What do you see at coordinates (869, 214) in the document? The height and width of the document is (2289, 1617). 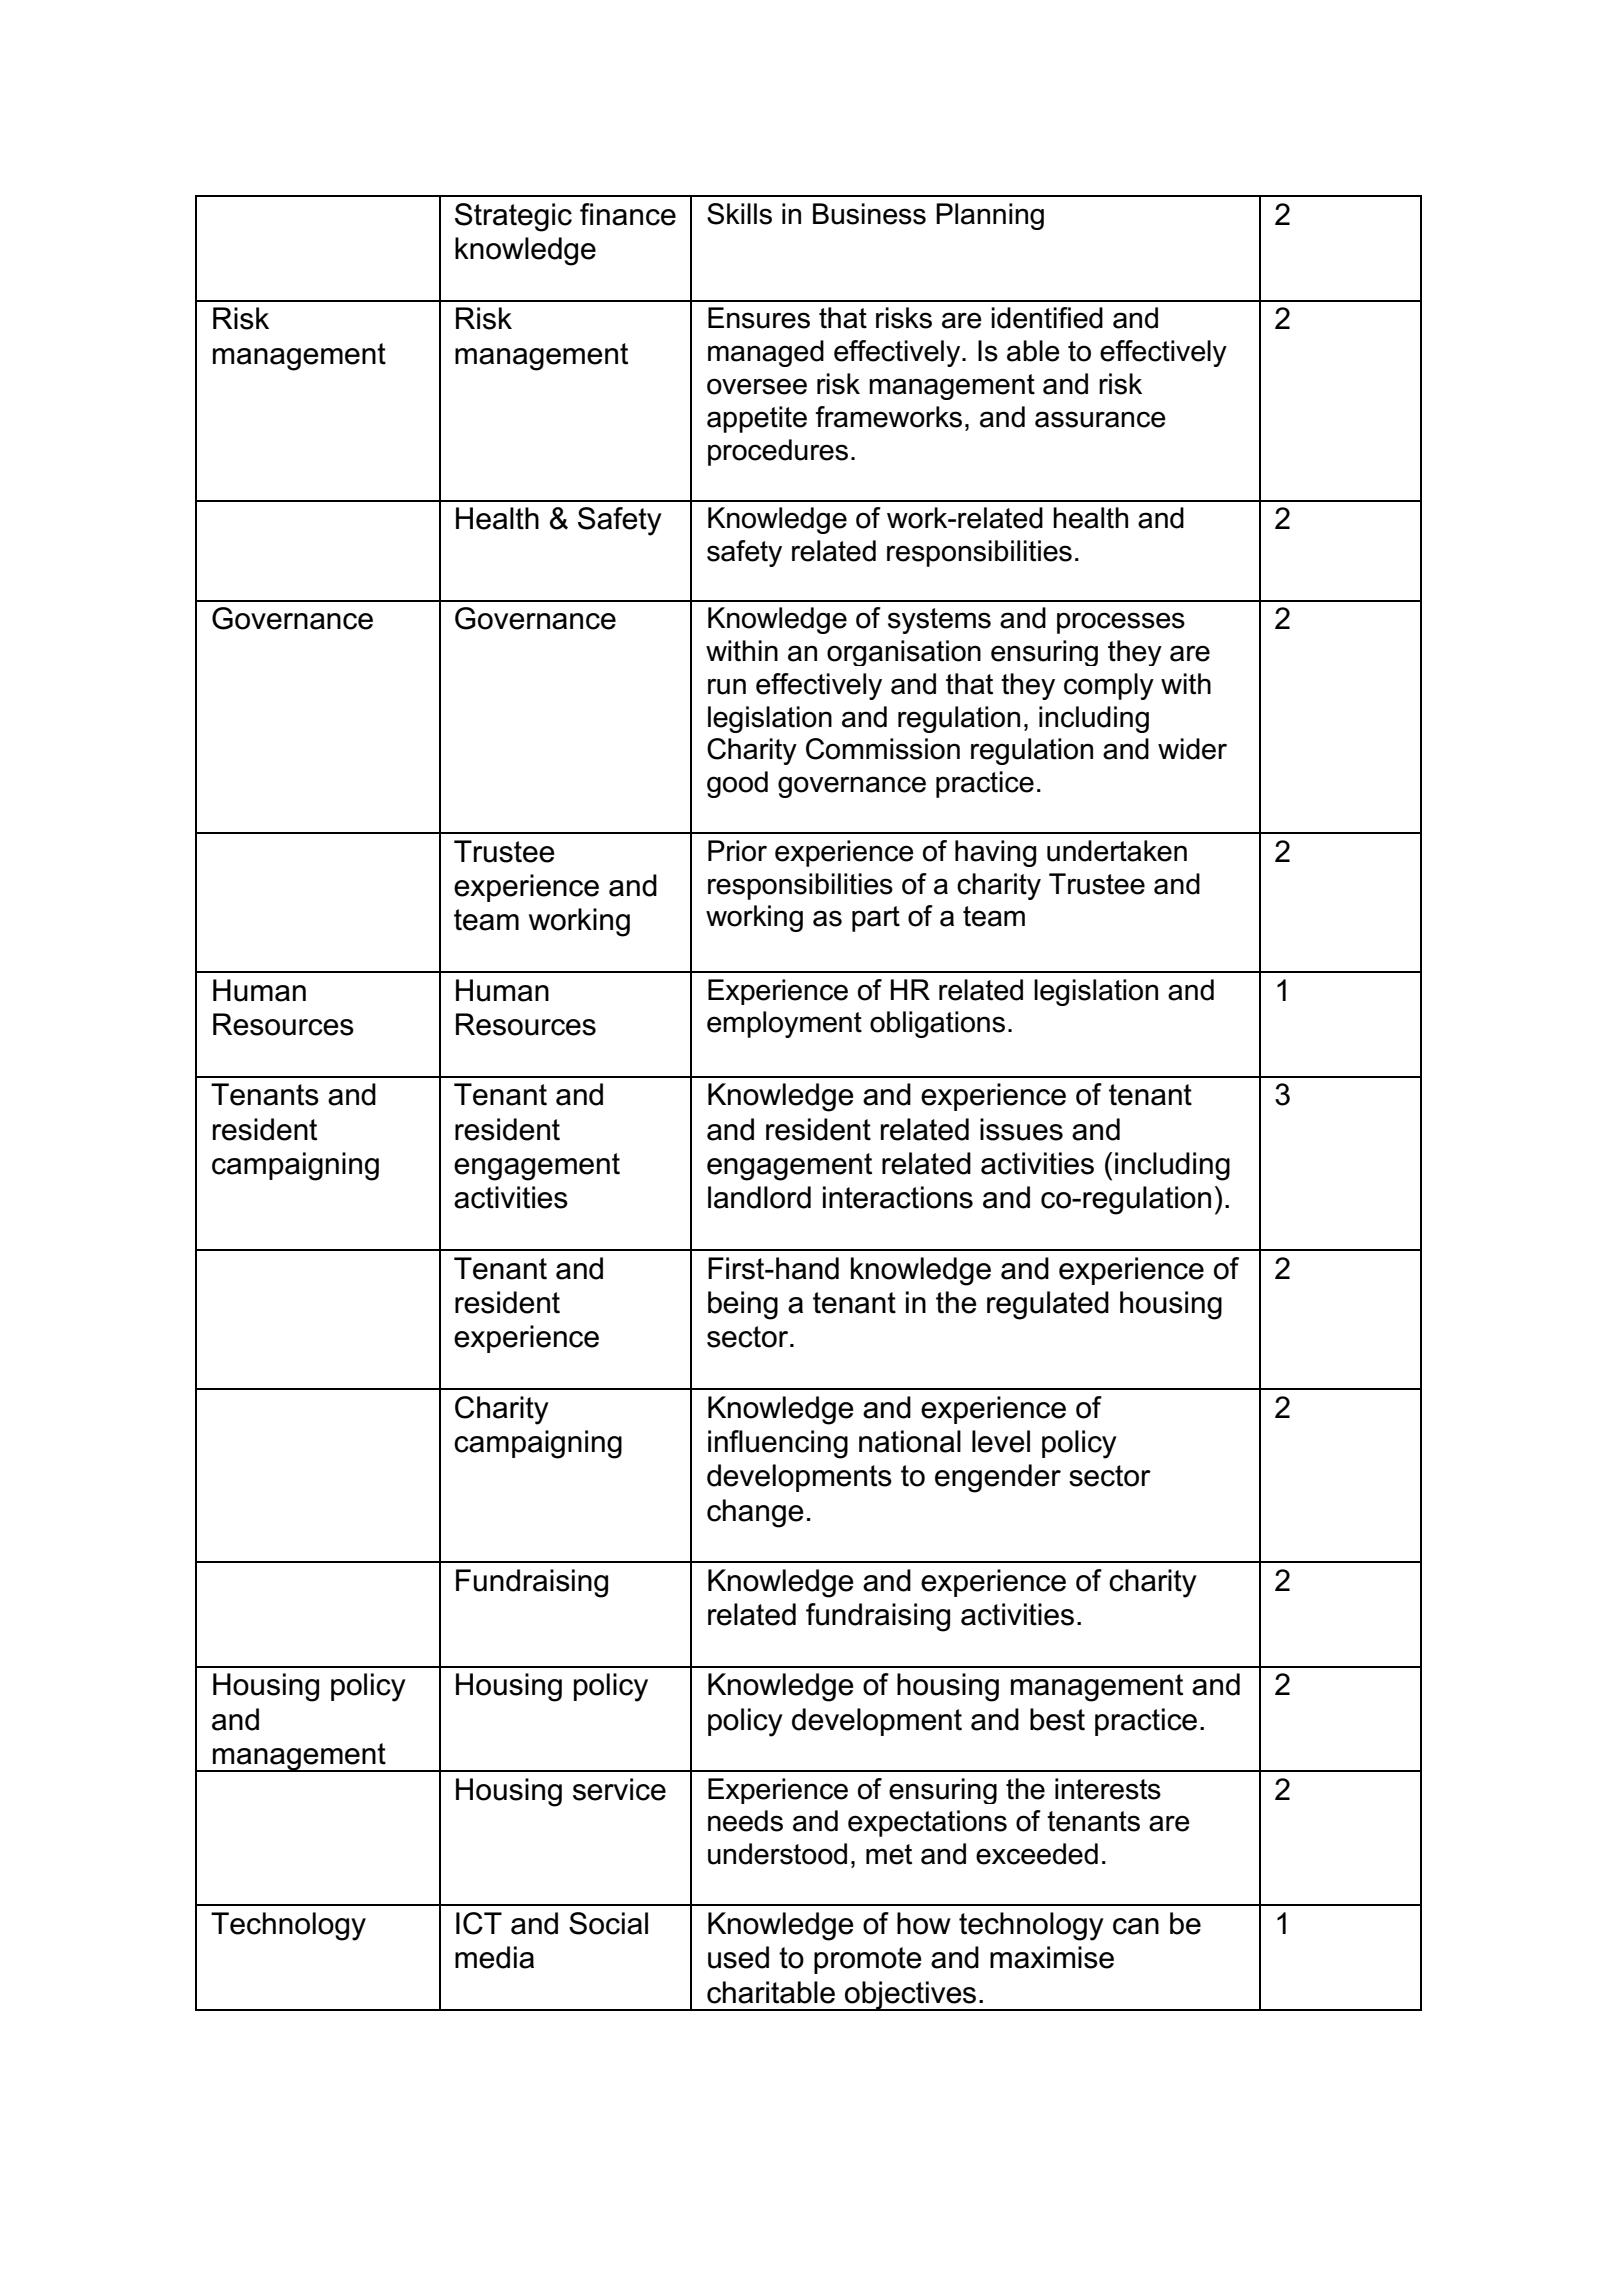 I see `Business` at bounding box center [869, 214].
